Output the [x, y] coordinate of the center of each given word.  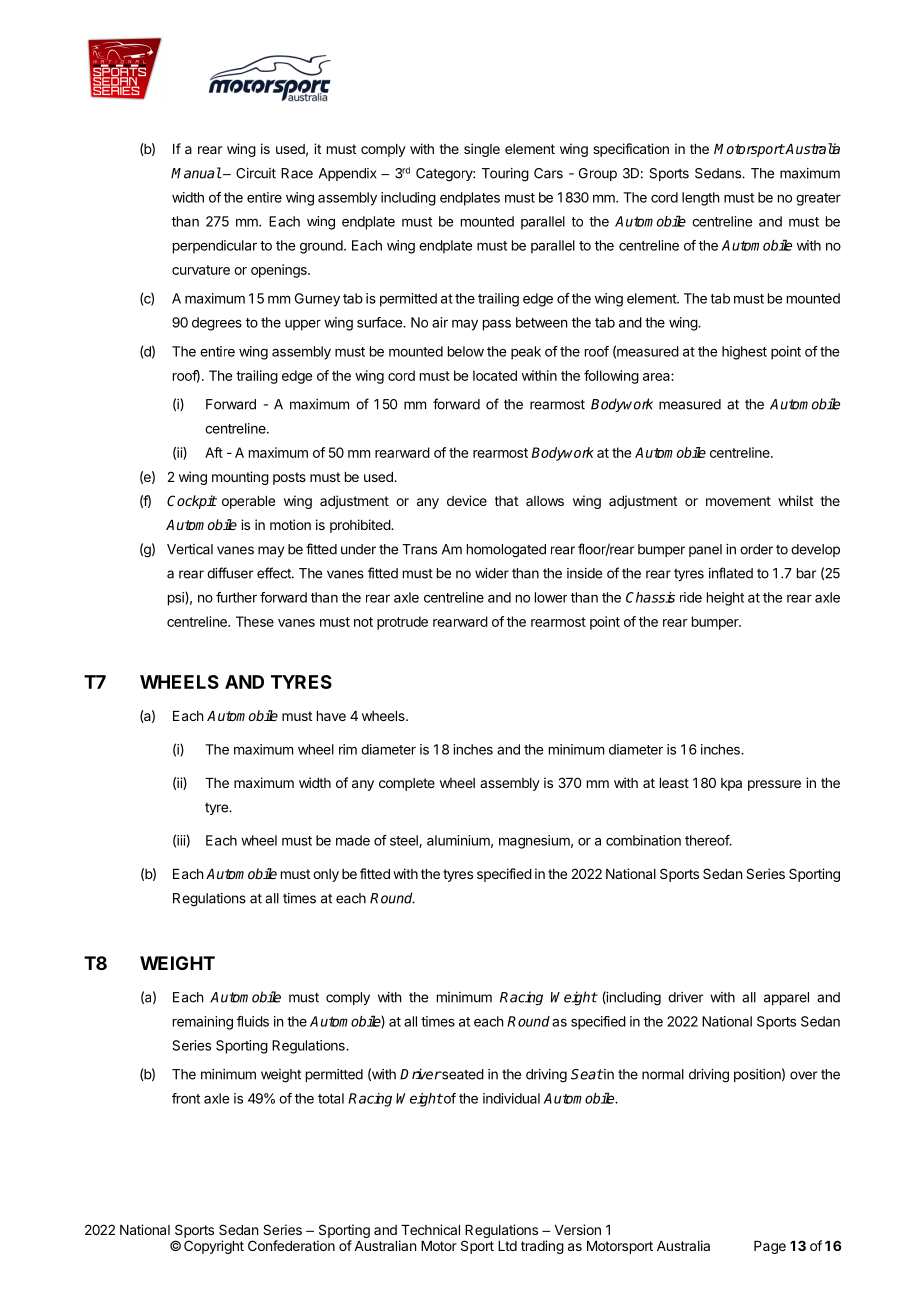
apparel [786, 998]
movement [738, 501]
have [331, 716]
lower [551, 597]
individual [511, 1098]
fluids [253, 1021]
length [700, 199]
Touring [505, 175]
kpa [731, 784]
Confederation [291, 1245]
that [506, 501]
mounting [240, 478]
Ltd [507, 1246]
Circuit [256, 173]
